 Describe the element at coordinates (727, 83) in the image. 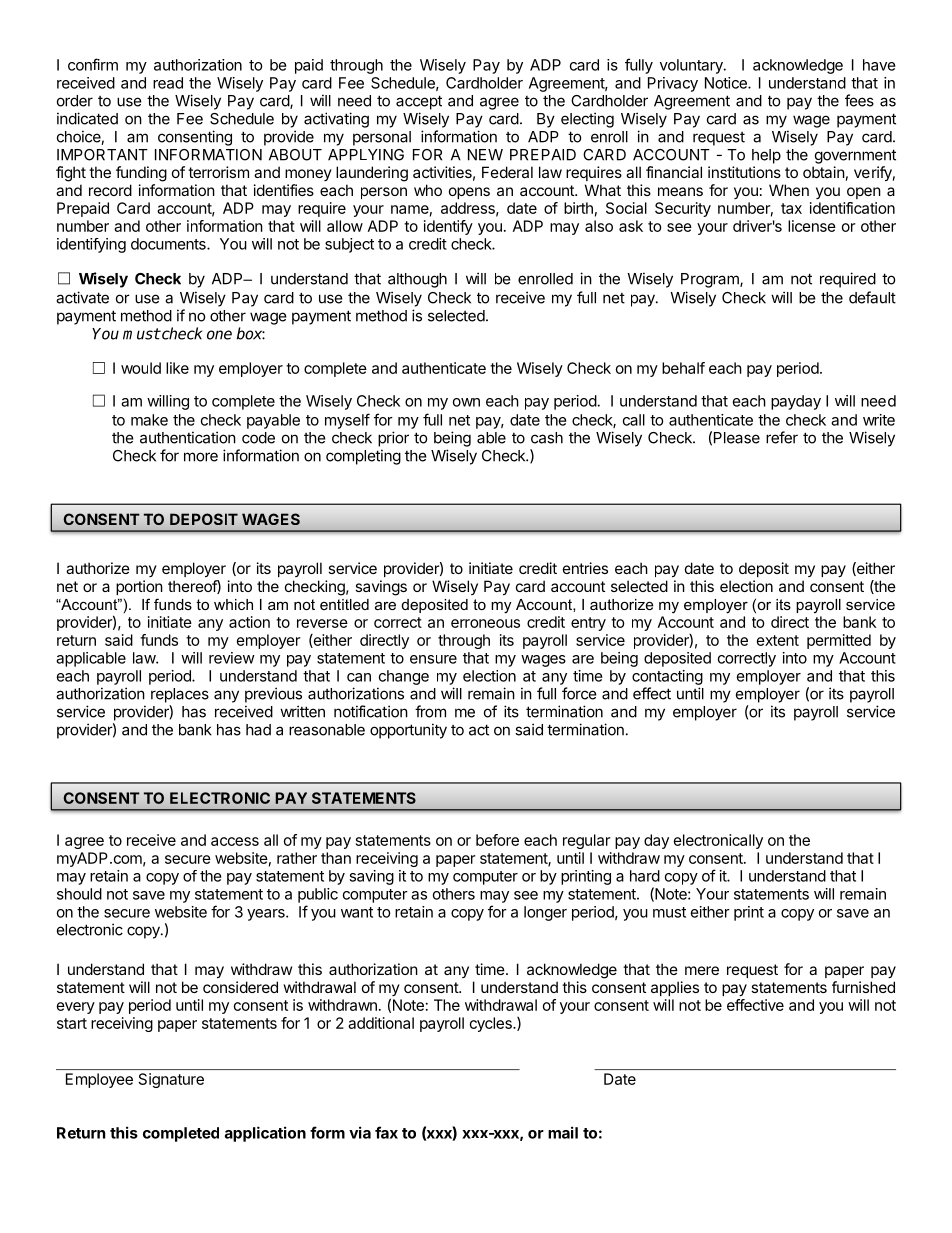

I see `Notice` at that location.
